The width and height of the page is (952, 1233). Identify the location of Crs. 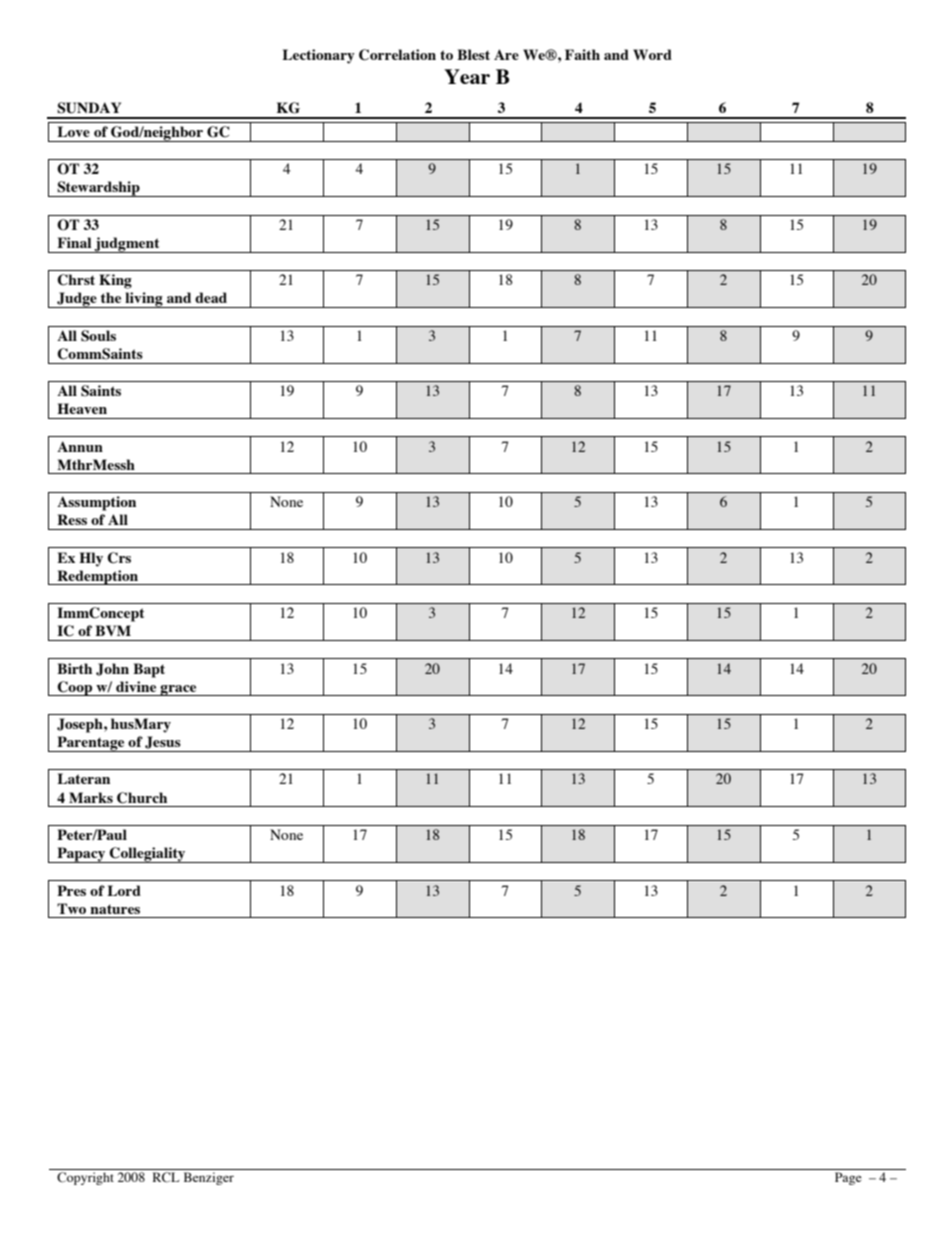
(119, 558).
